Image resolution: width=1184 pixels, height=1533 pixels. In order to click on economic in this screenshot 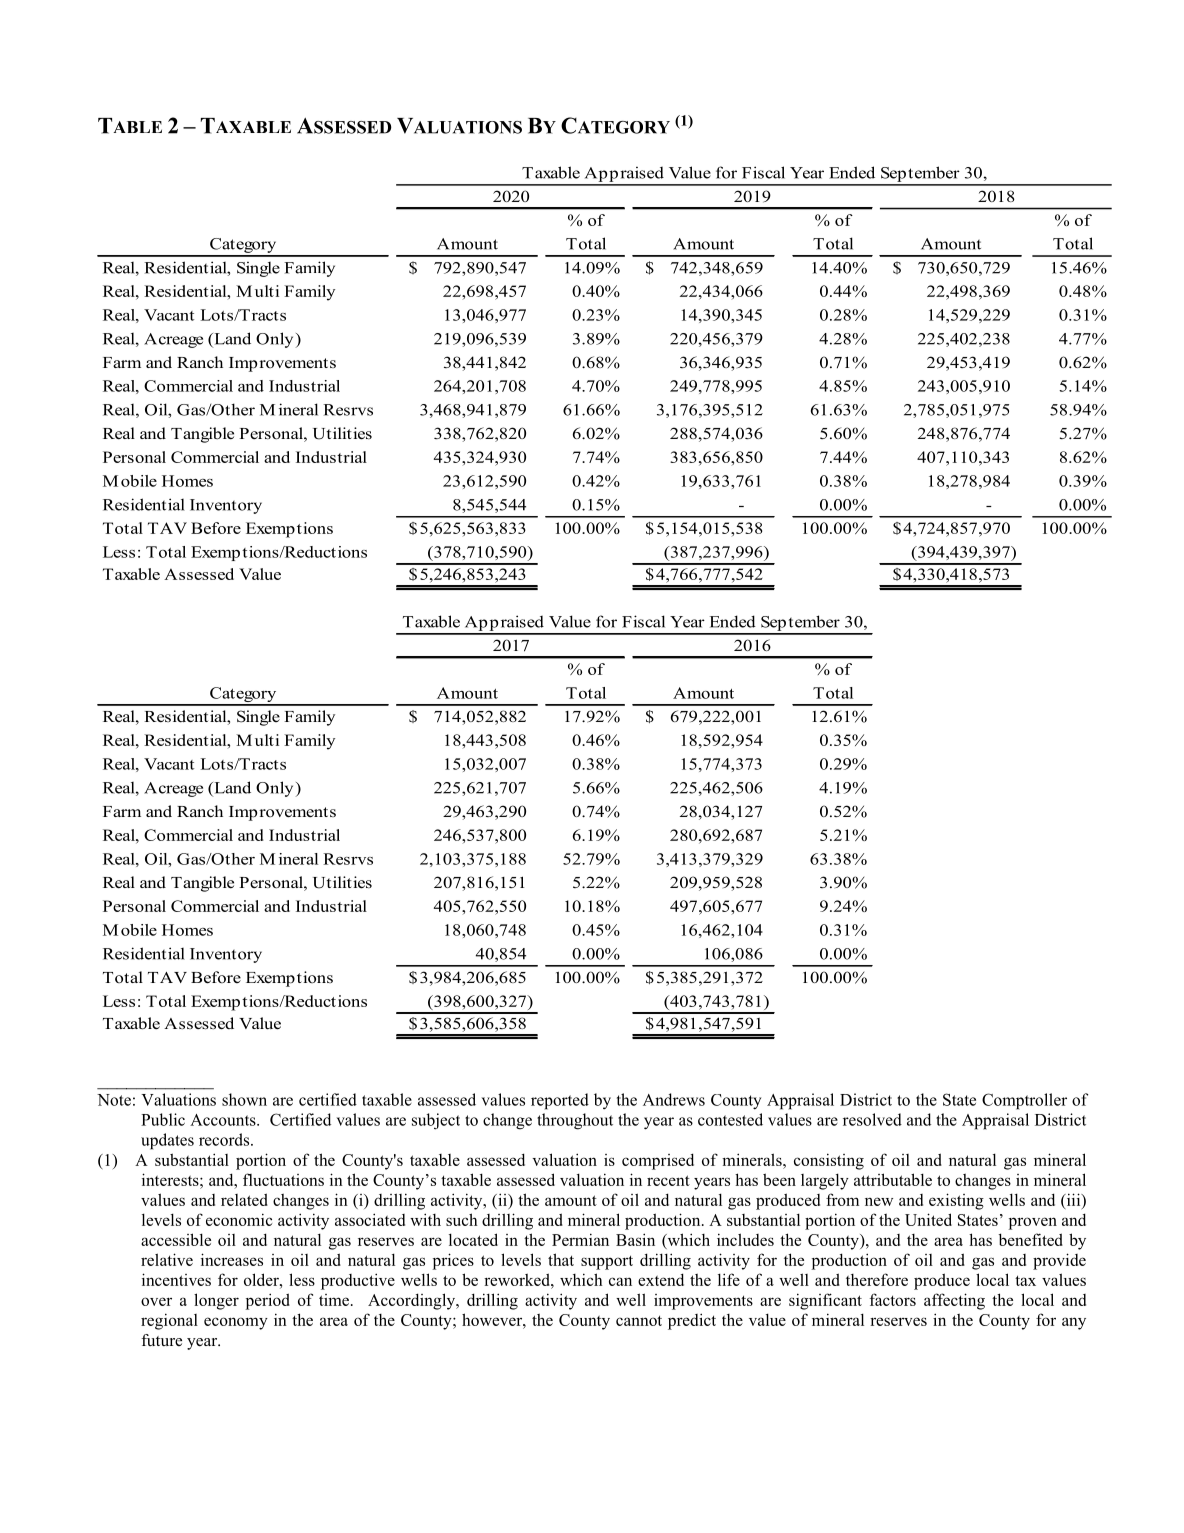, I will do `click(239, 1219)`.
